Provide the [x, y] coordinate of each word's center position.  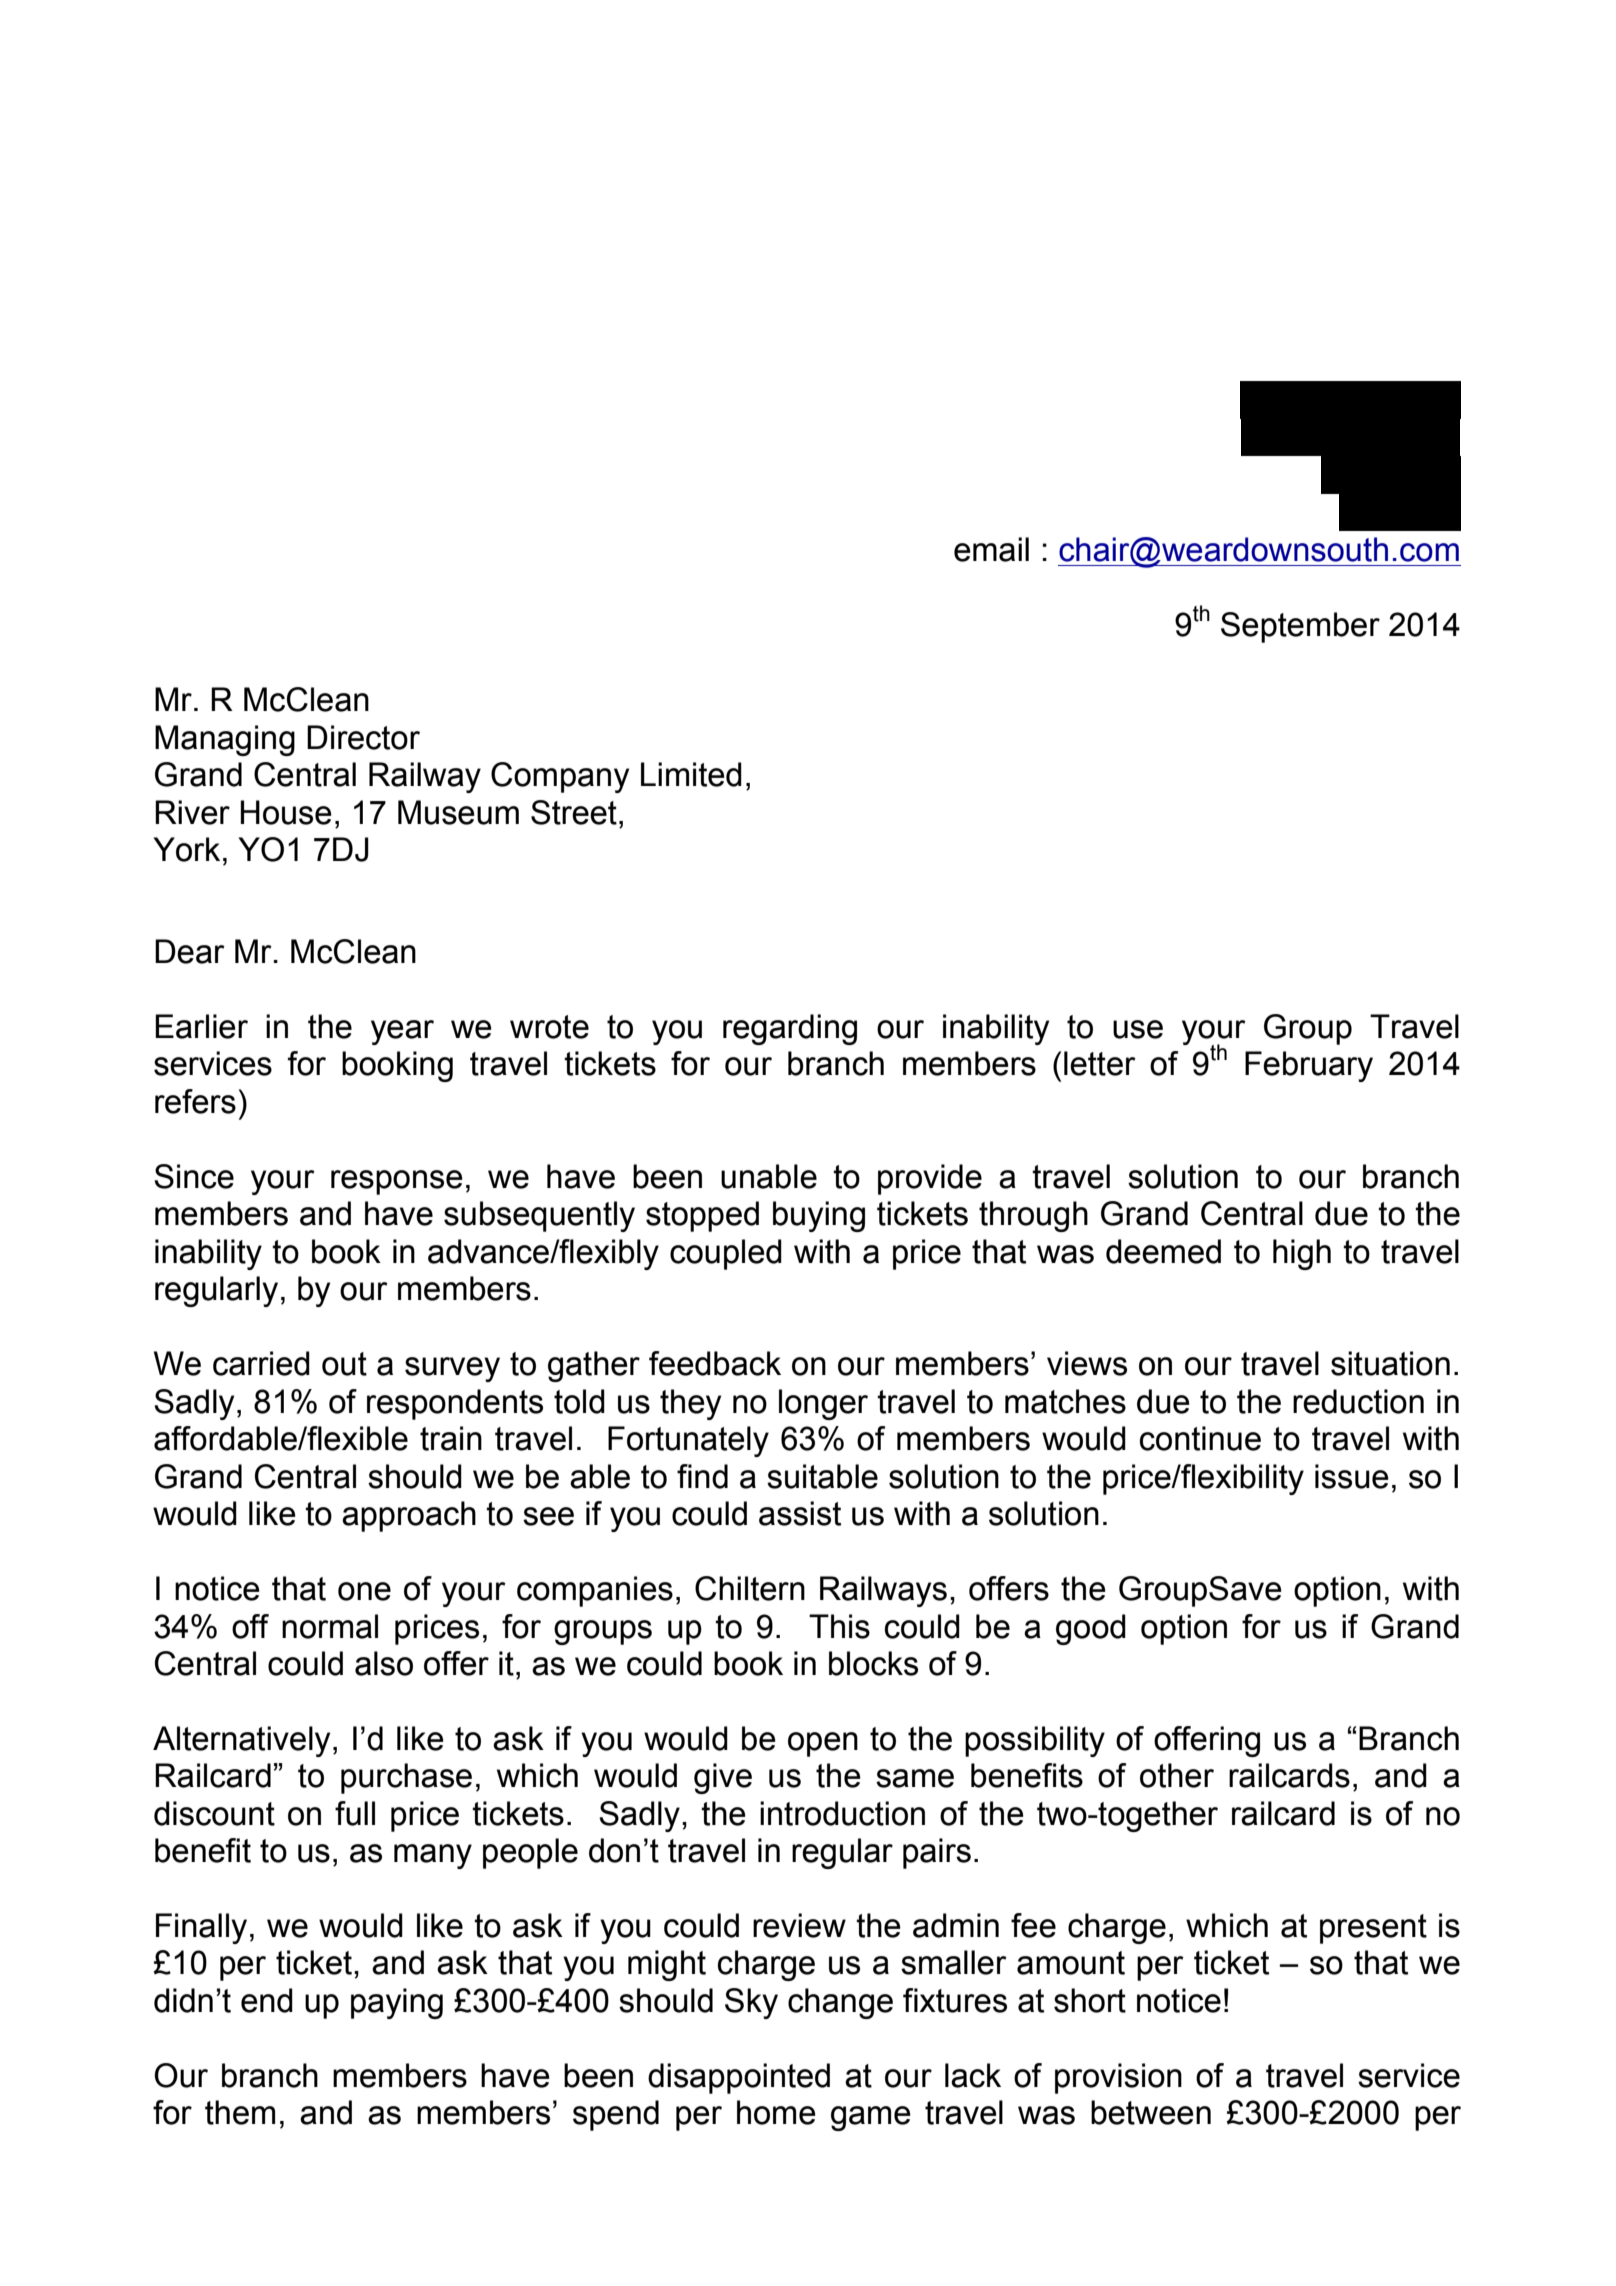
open [823, 1744]
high [1302, 1254]
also [384, 1663]
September [1300, 627]
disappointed [739, 2078]
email [991, 549]
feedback [715, 1363]
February [1309, 1066]
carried [261, 1363]
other [1177, 1775]
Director [363, 737]
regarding [790, 1029]
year [402, 1032]
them [240, 2112]
